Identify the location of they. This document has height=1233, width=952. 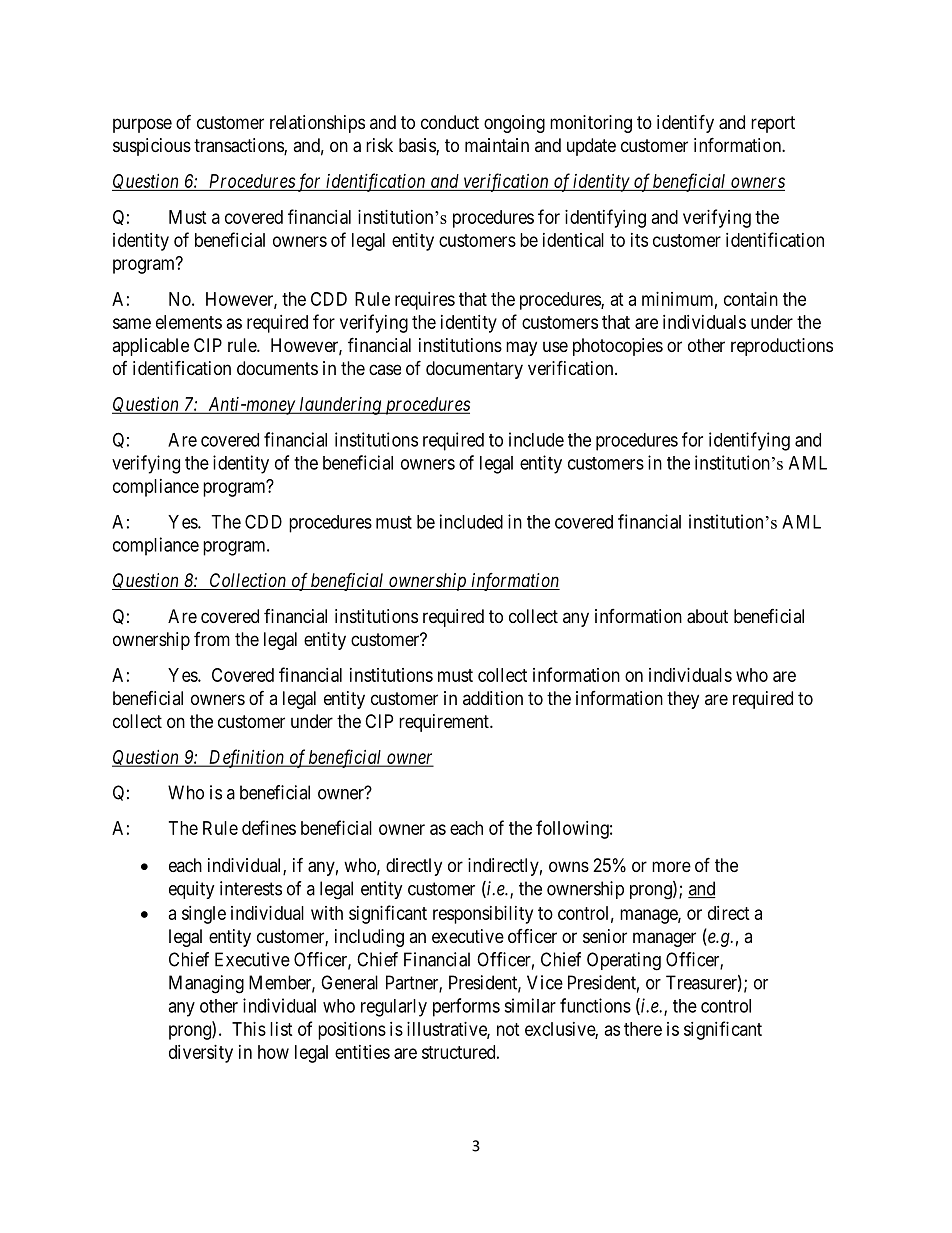
(683, 700).
